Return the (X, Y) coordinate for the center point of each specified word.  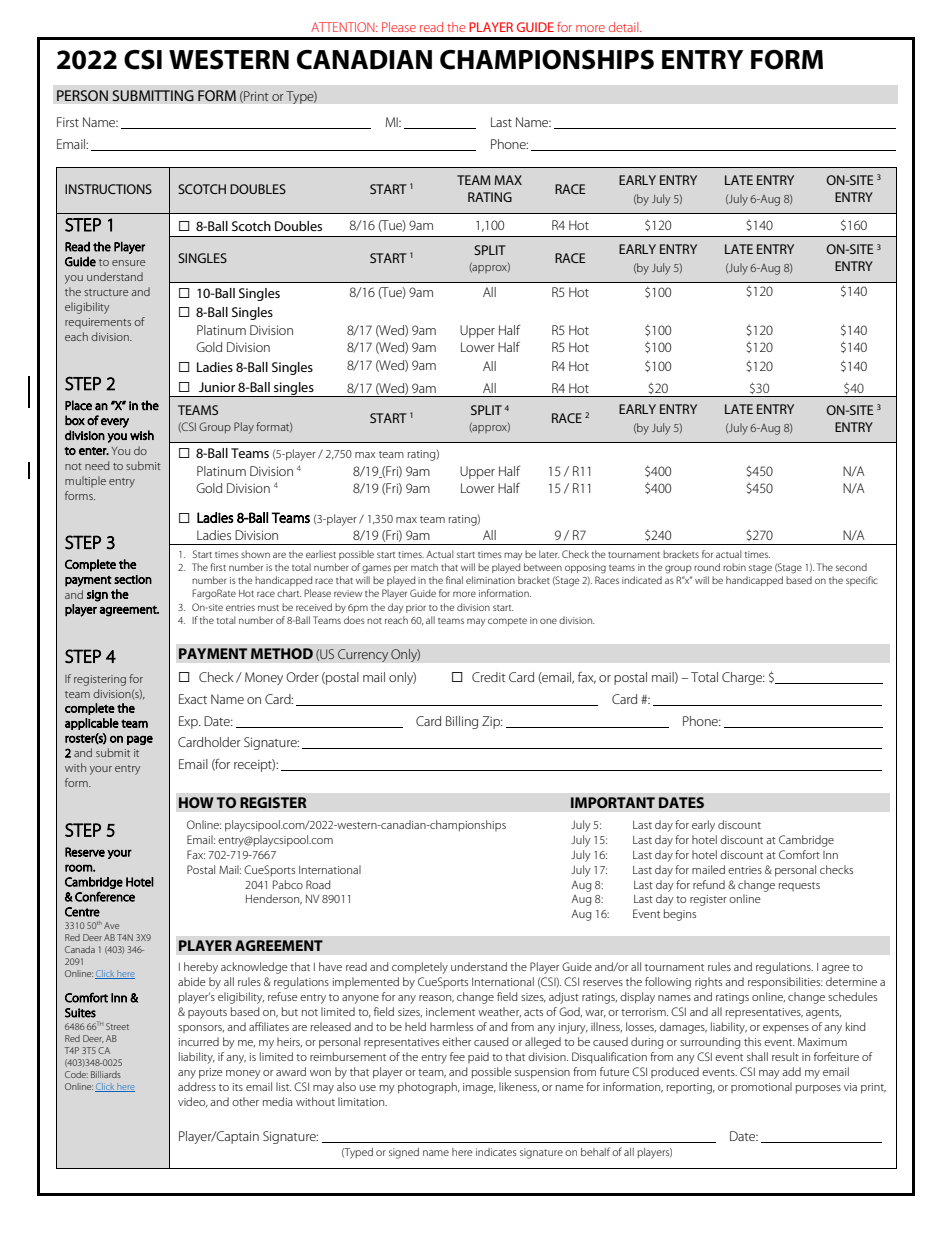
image (479, 1088)
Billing (462, 722)
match (424, 567)
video (193, 1102)
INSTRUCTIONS (108, 189)
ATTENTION (344, 27)
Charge (743, 678)
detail (625, 27)
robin (734, 567)
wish (142, 435)
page (140, 740)
